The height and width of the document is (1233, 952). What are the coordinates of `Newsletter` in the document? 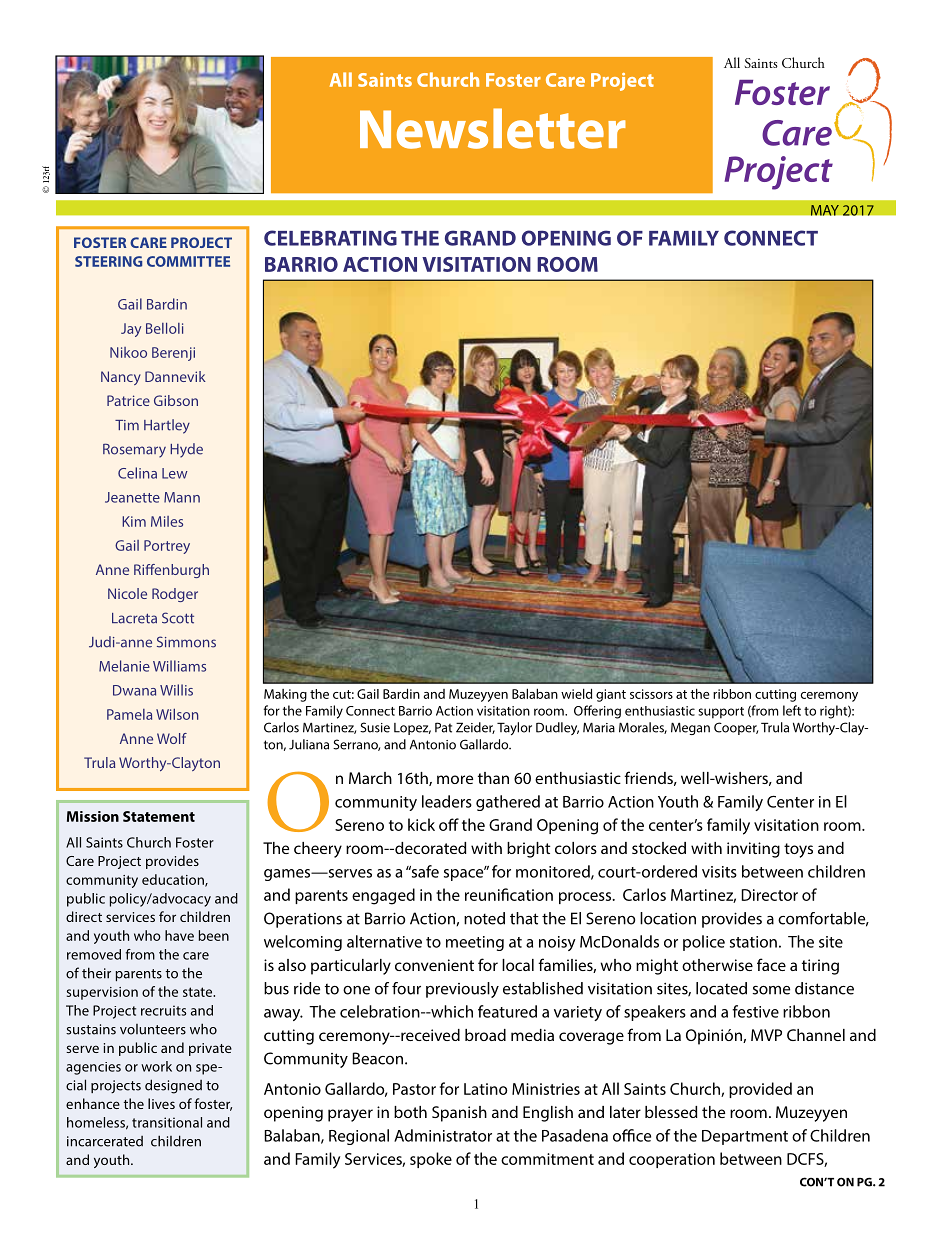 It's located at (493, 128).
